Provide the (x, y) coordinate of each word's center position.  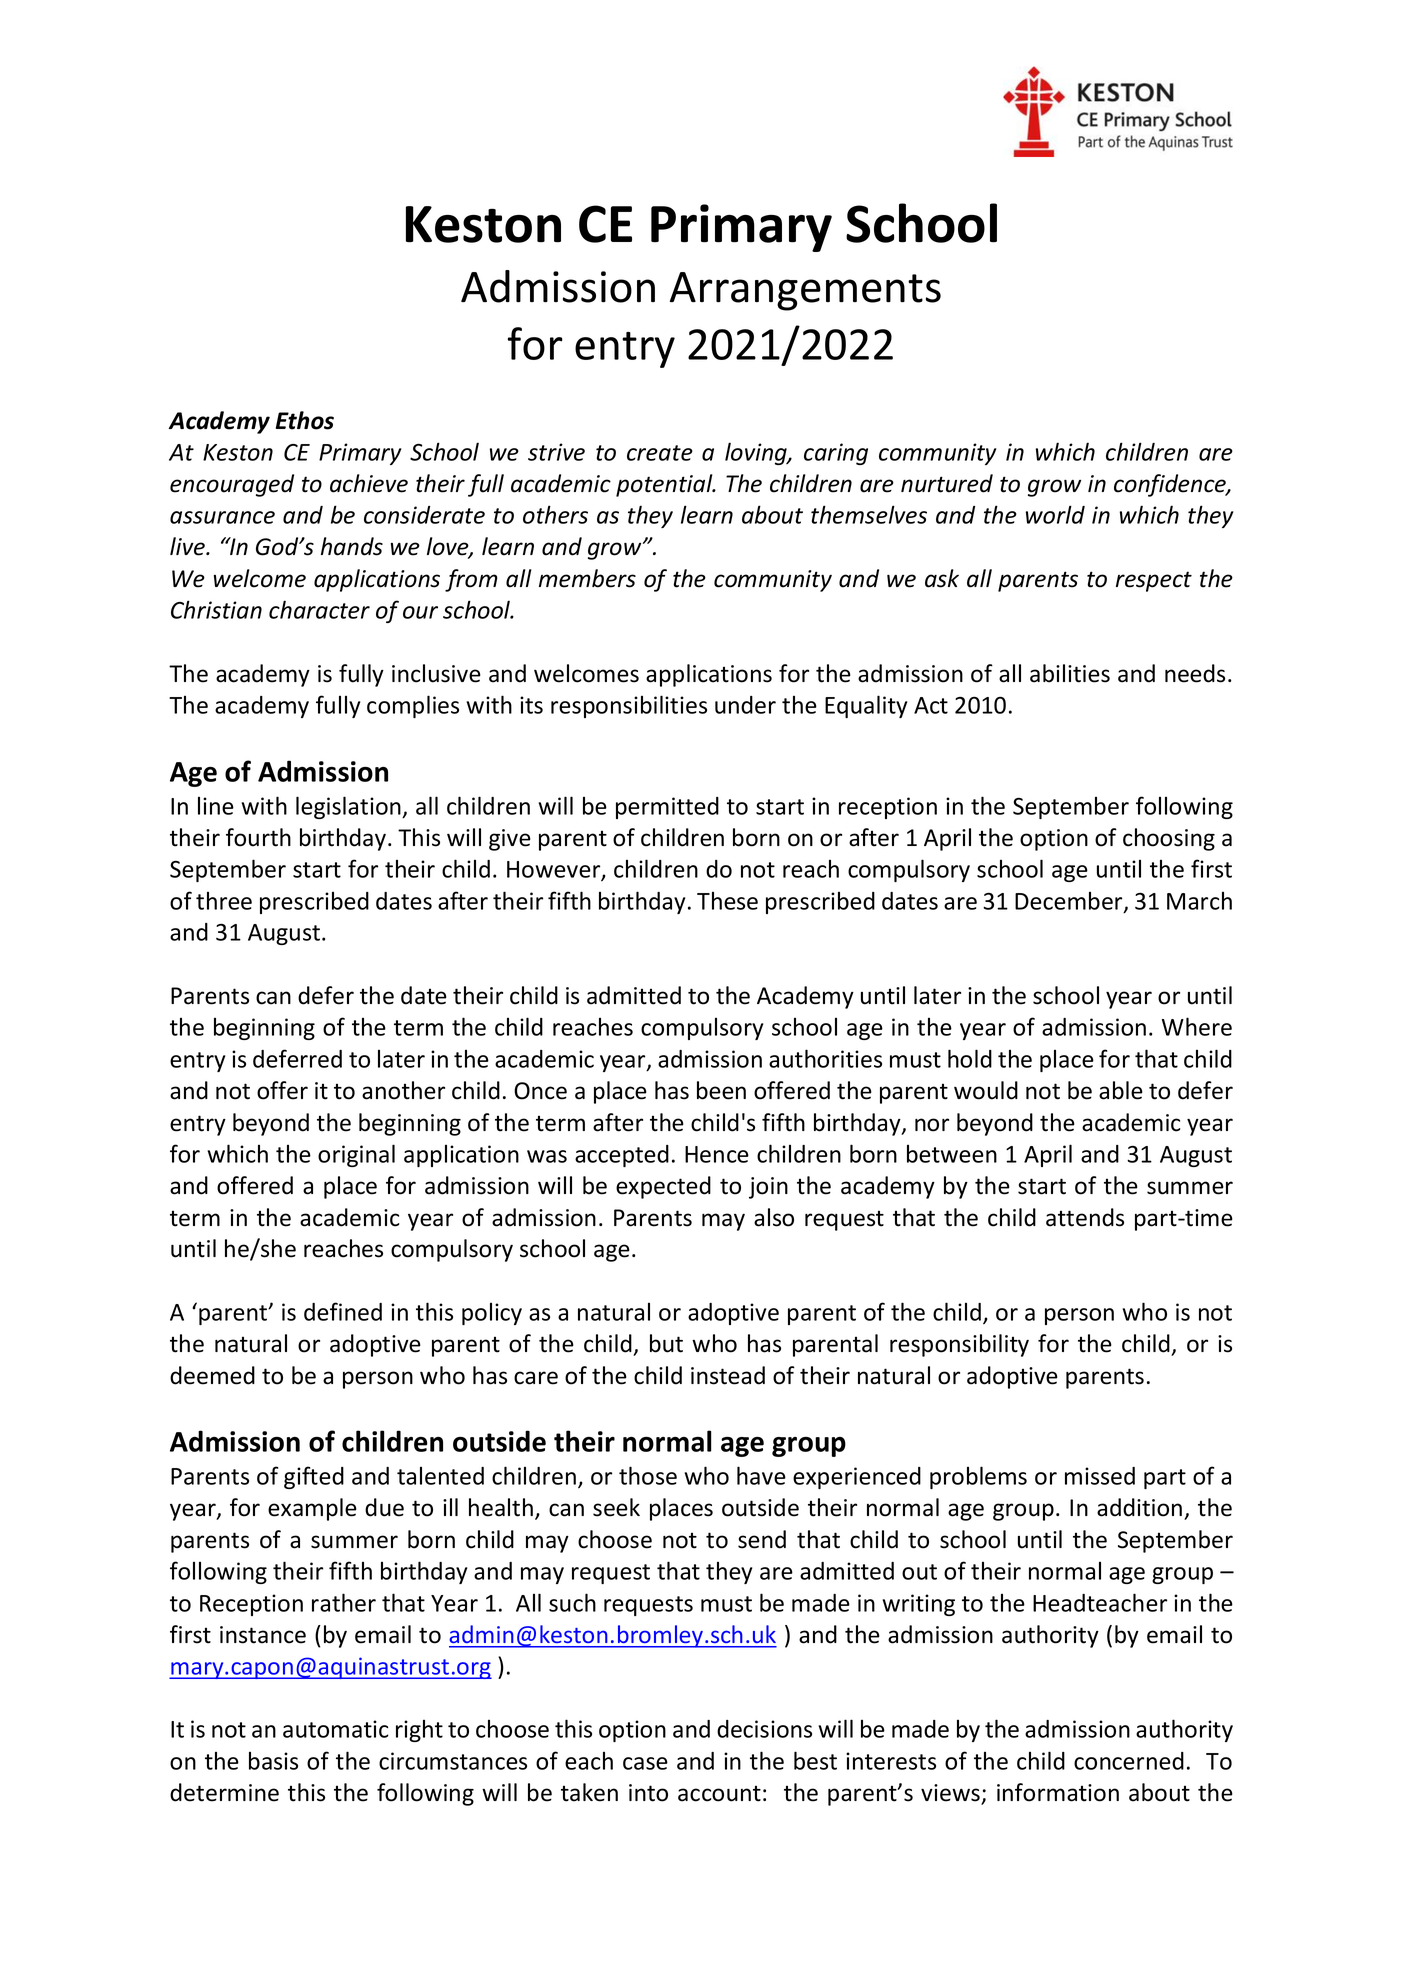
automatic (336, 1729)
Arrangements (805, 291)
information (1058, 1792)
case (645, 1763)
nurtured (947, 483)
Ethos (305, 420)
